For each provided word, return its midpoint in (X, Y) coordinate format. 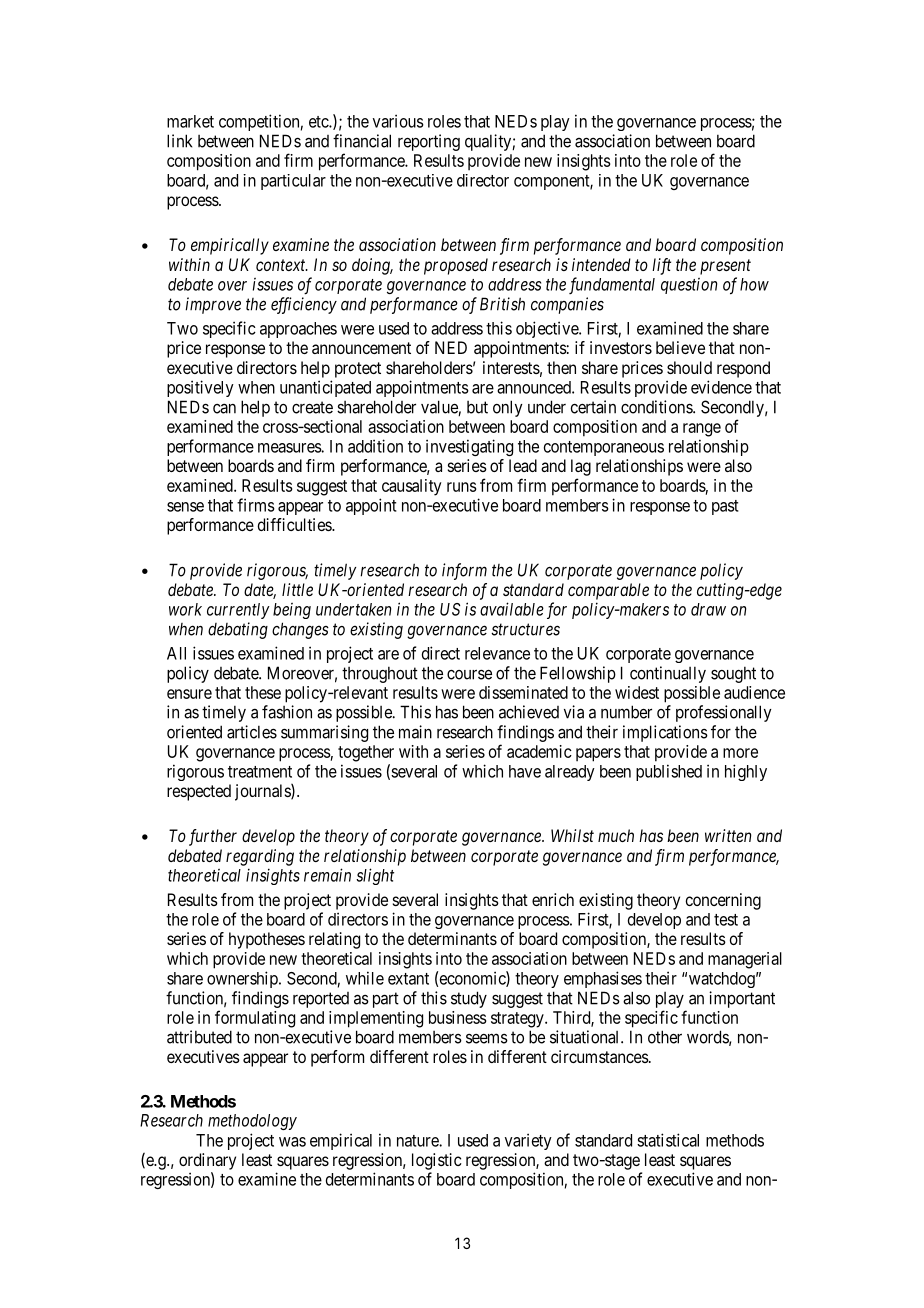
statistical (668, 1140)
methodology (252, 1122)
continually (668, 674)
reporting (429, 142)
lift (661, 266)
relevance (497, 653)
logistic (437, 1161)
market (190, 121)
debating (238, 630)
